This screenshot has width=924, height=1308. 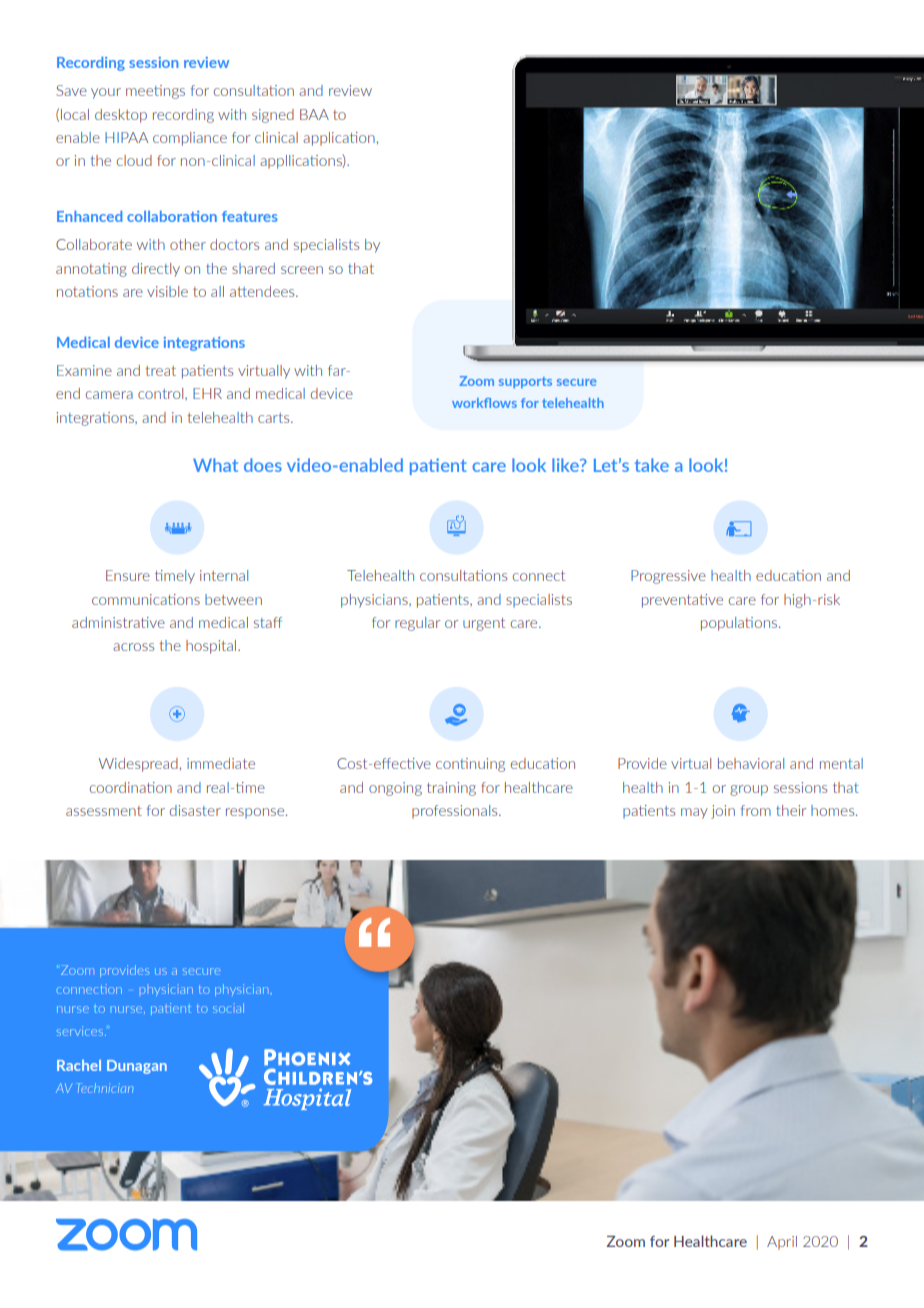 What do you see at coordinates (566, 465) in the screenshot?
I see `like` at bounding box center [566, 465].
